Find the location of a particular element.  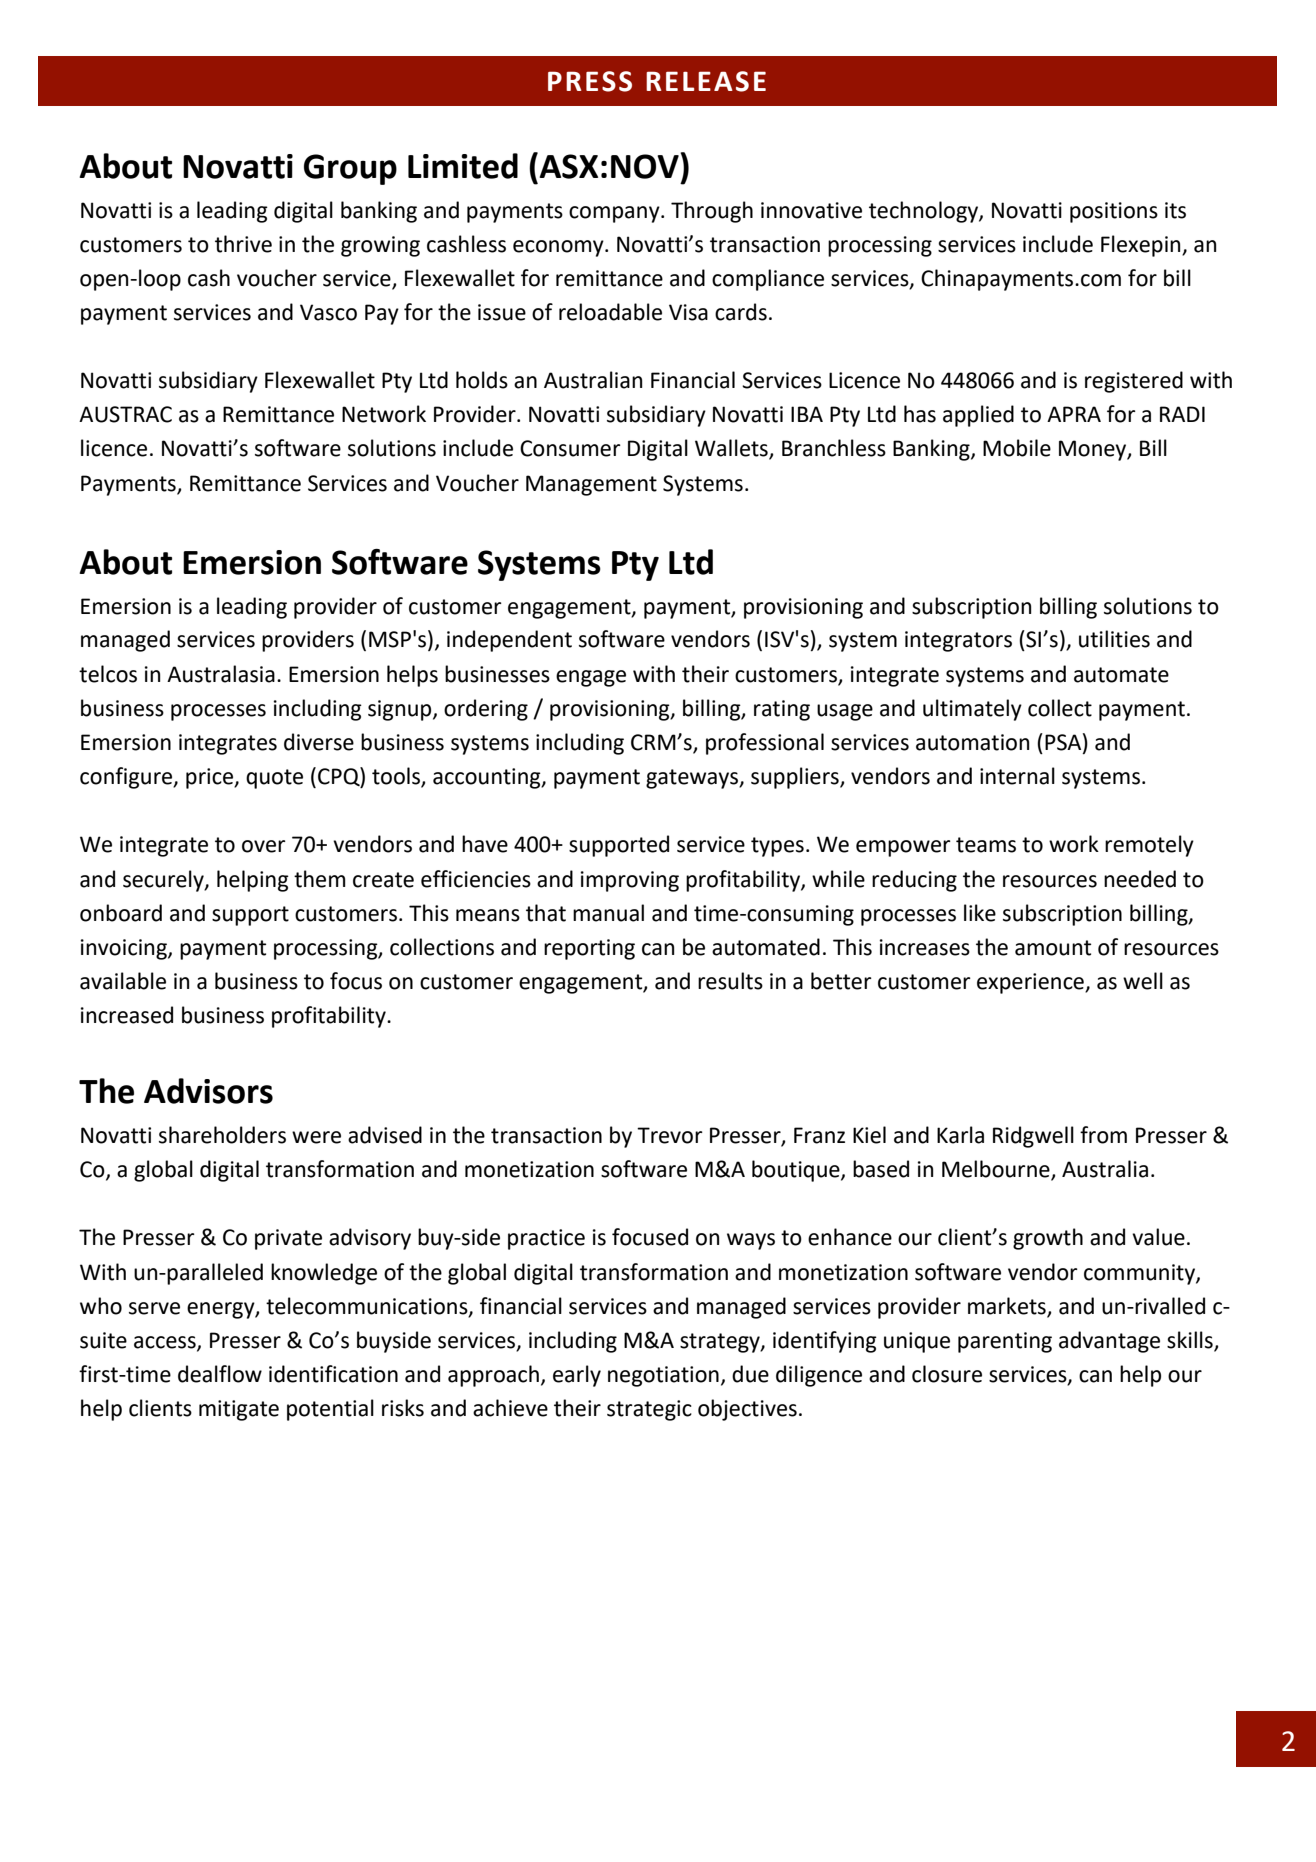

professional is located at coordinates (765, 744).
